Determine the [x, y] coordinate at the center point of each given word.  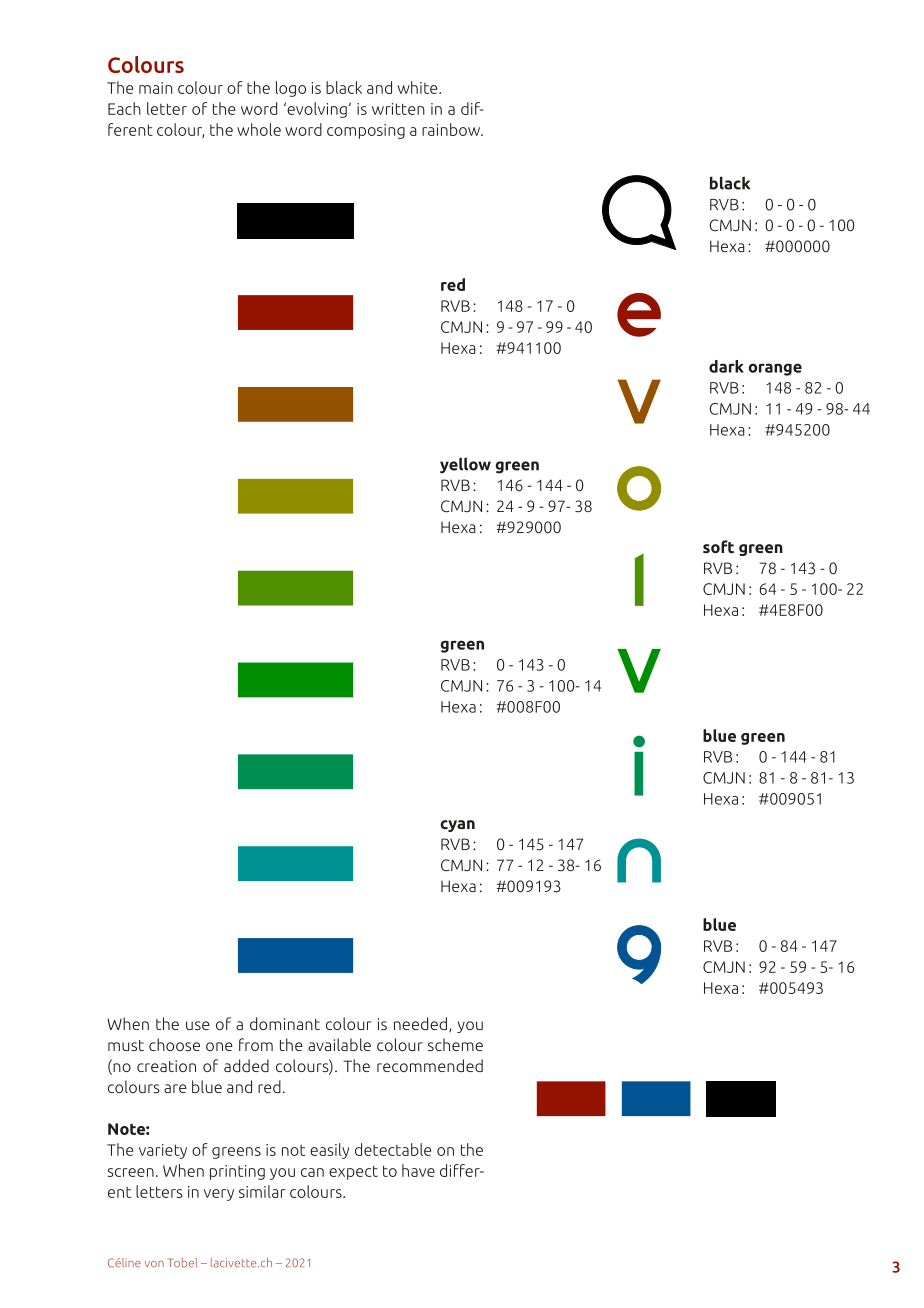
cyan [457, 826]
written [398, 109]
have [418, 1170]
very [219, 1195]
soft [718, 546]
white [419, 87]
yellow [465, 465]
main [156, 88]
